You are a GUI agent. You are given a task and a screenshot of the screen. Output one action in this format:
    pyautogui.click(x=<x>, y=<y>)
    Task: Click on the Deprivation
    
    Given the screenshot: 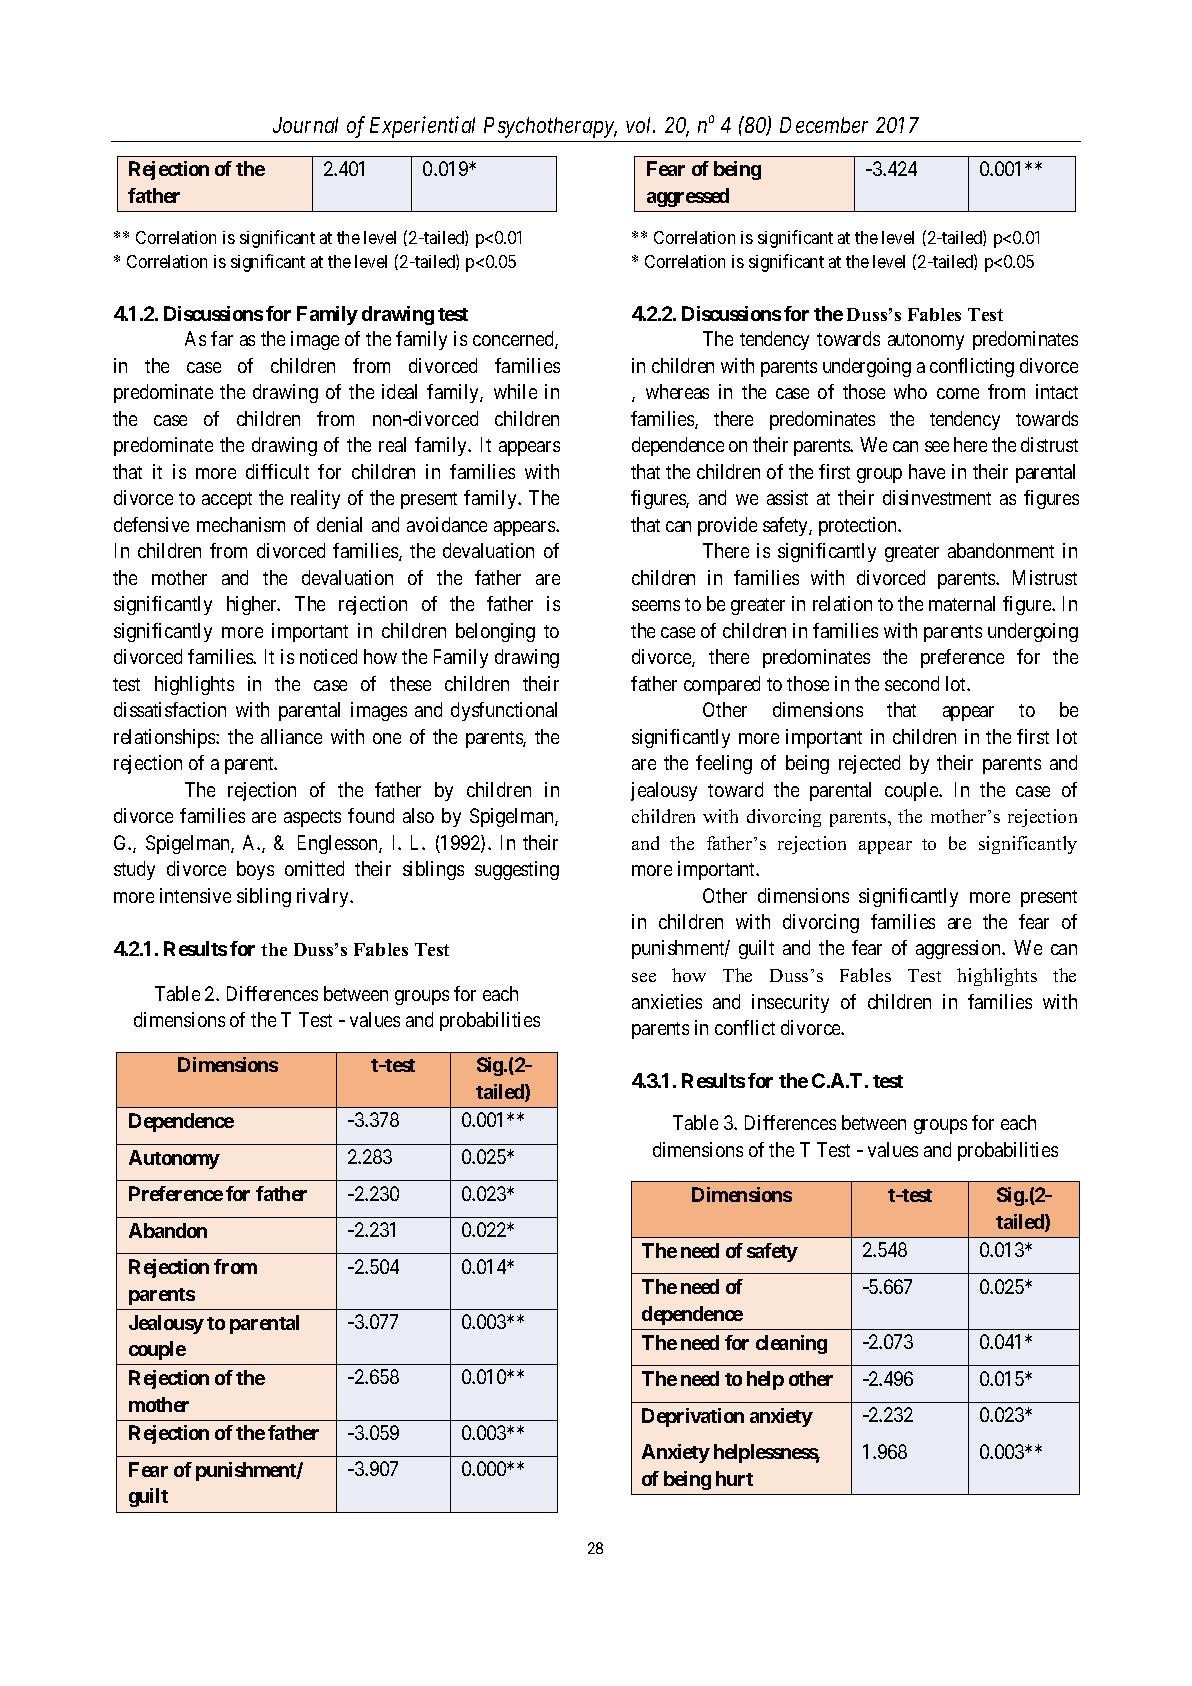 What is the action you would take?
    pyautogui.click(x=693, y=1417)
